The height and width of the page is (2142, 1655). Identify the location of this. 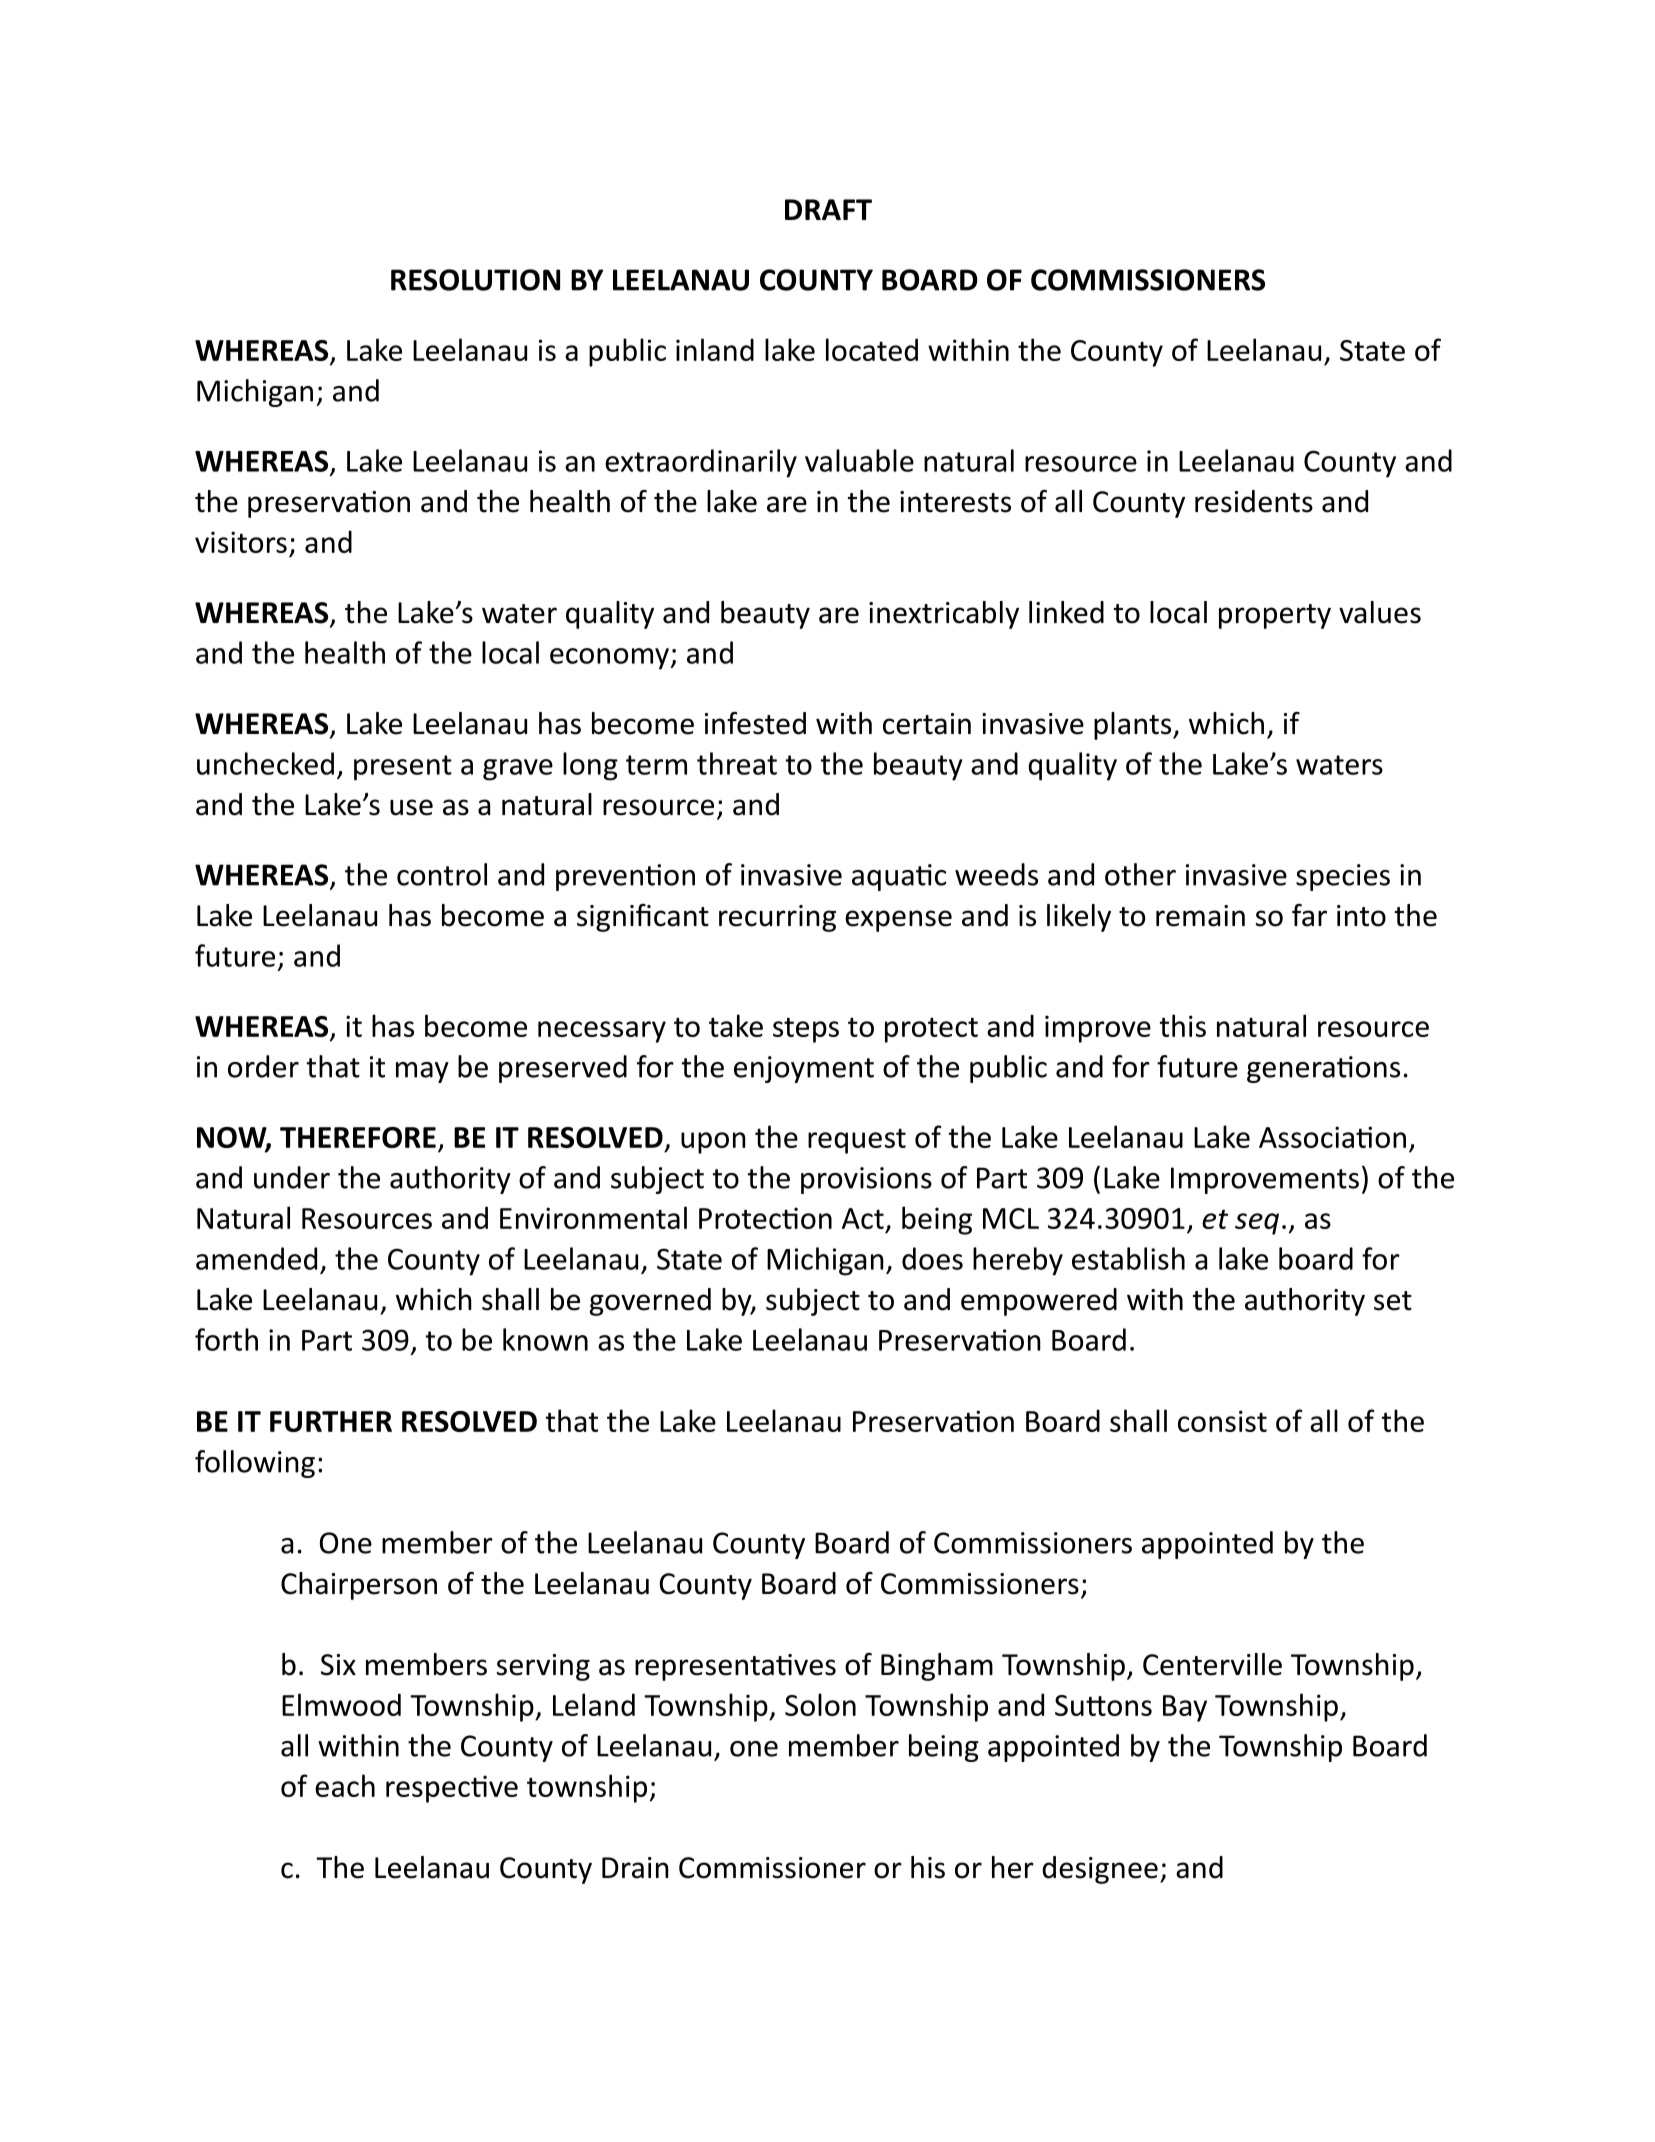
(1182, 1025).
